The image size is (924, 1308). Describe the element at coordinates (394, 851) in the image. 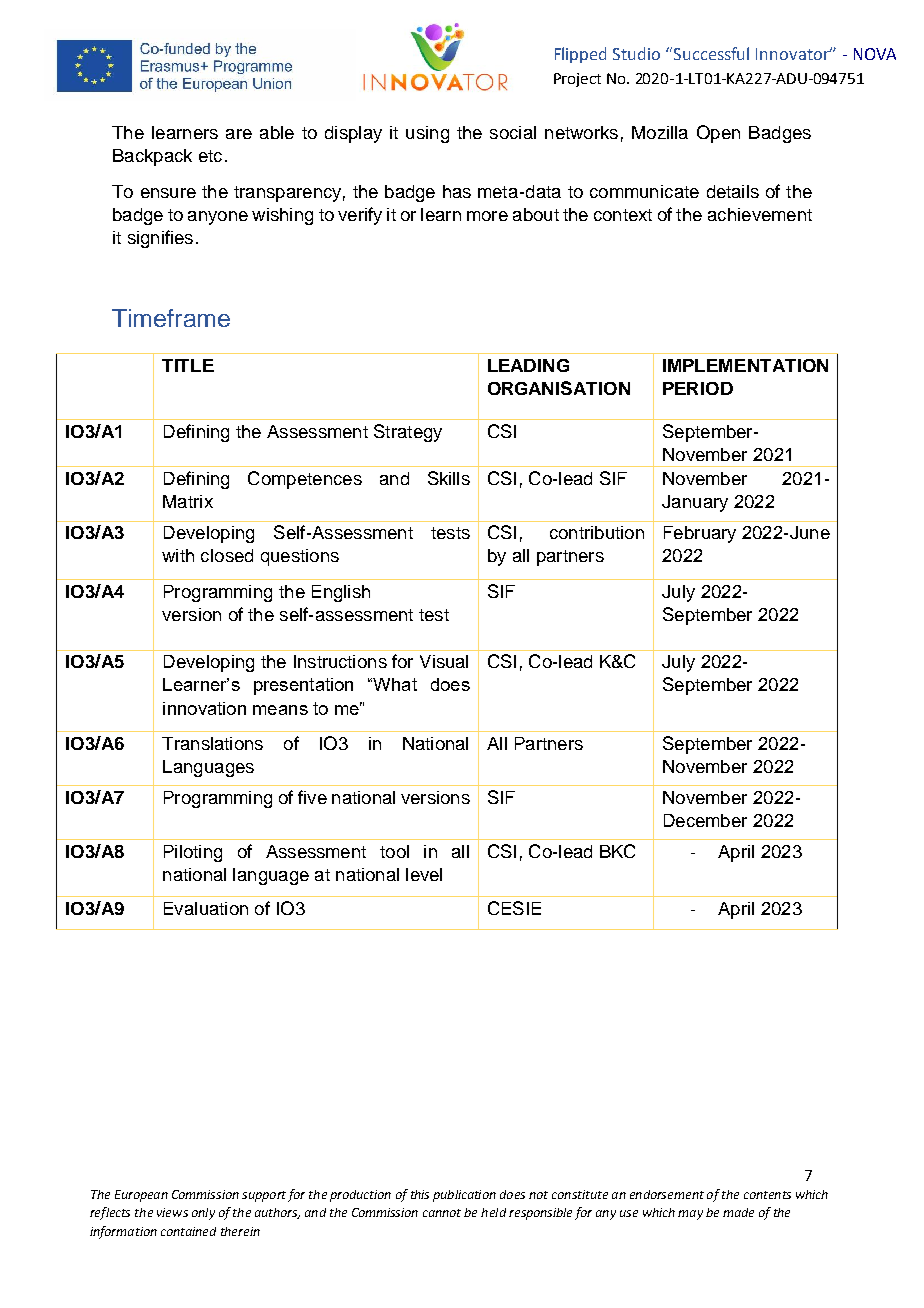

I see `tool` at that location.
